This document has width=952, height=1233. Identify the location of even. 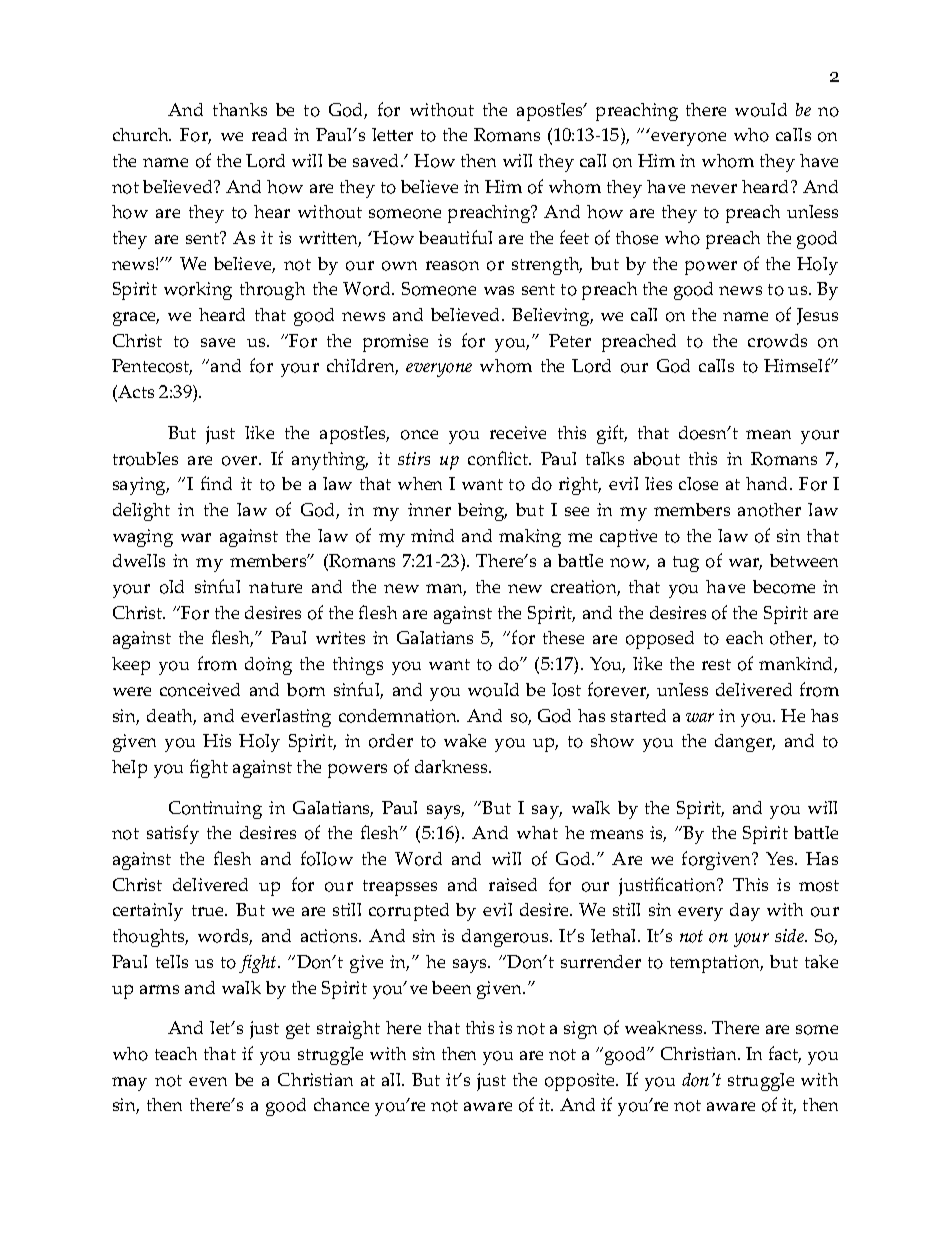
(208, 1081).
